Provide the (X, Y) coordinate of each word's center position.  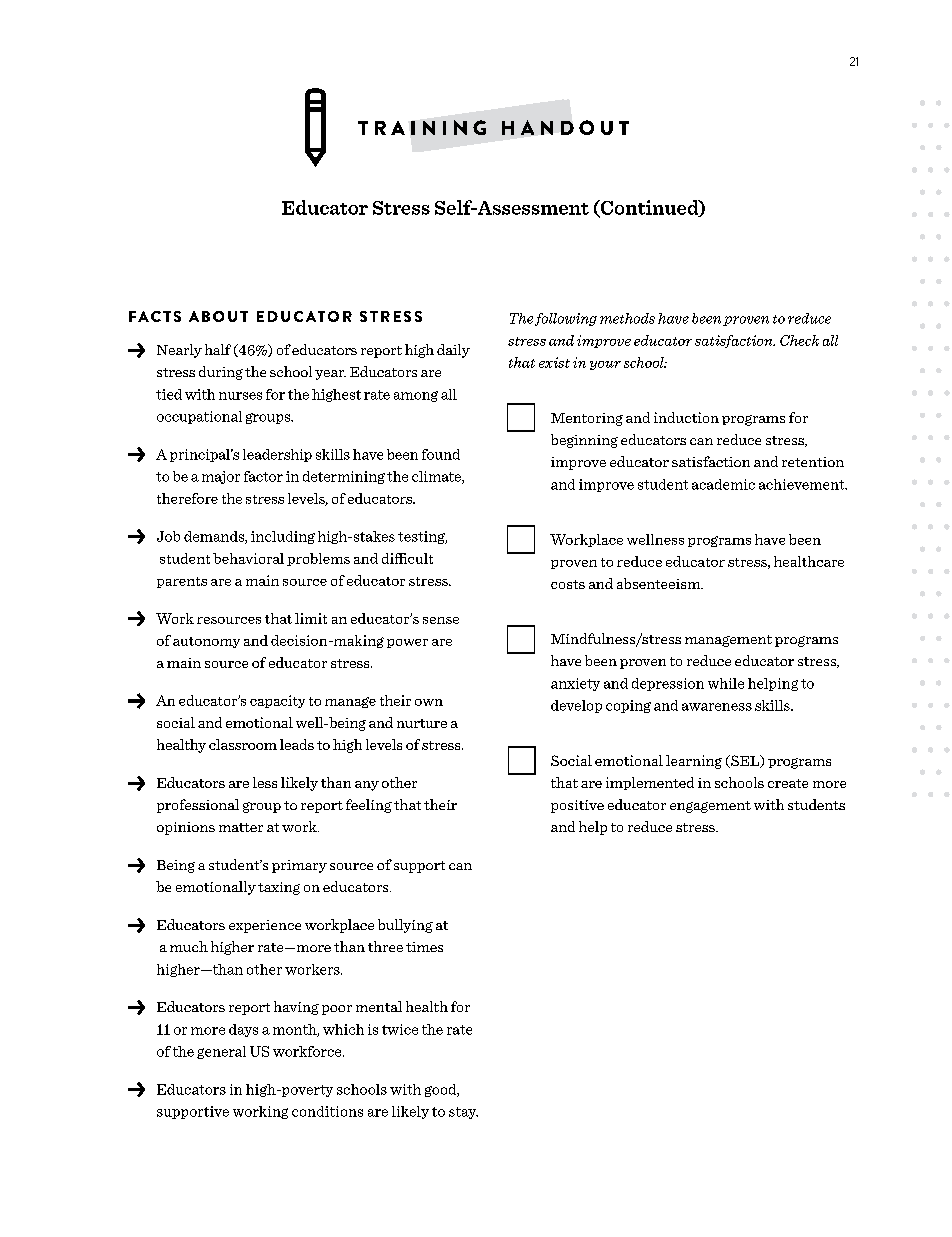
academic (723, 484)
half (218, 349)
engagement (710, 807)
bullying (405, 926)
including (283, 537)
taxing (279, 888)
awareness (717, 707)
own (429, 702)
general (221, 1052)
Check (799, 340)
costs (568, 584)
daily (453, 351)
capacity (277, 701)
